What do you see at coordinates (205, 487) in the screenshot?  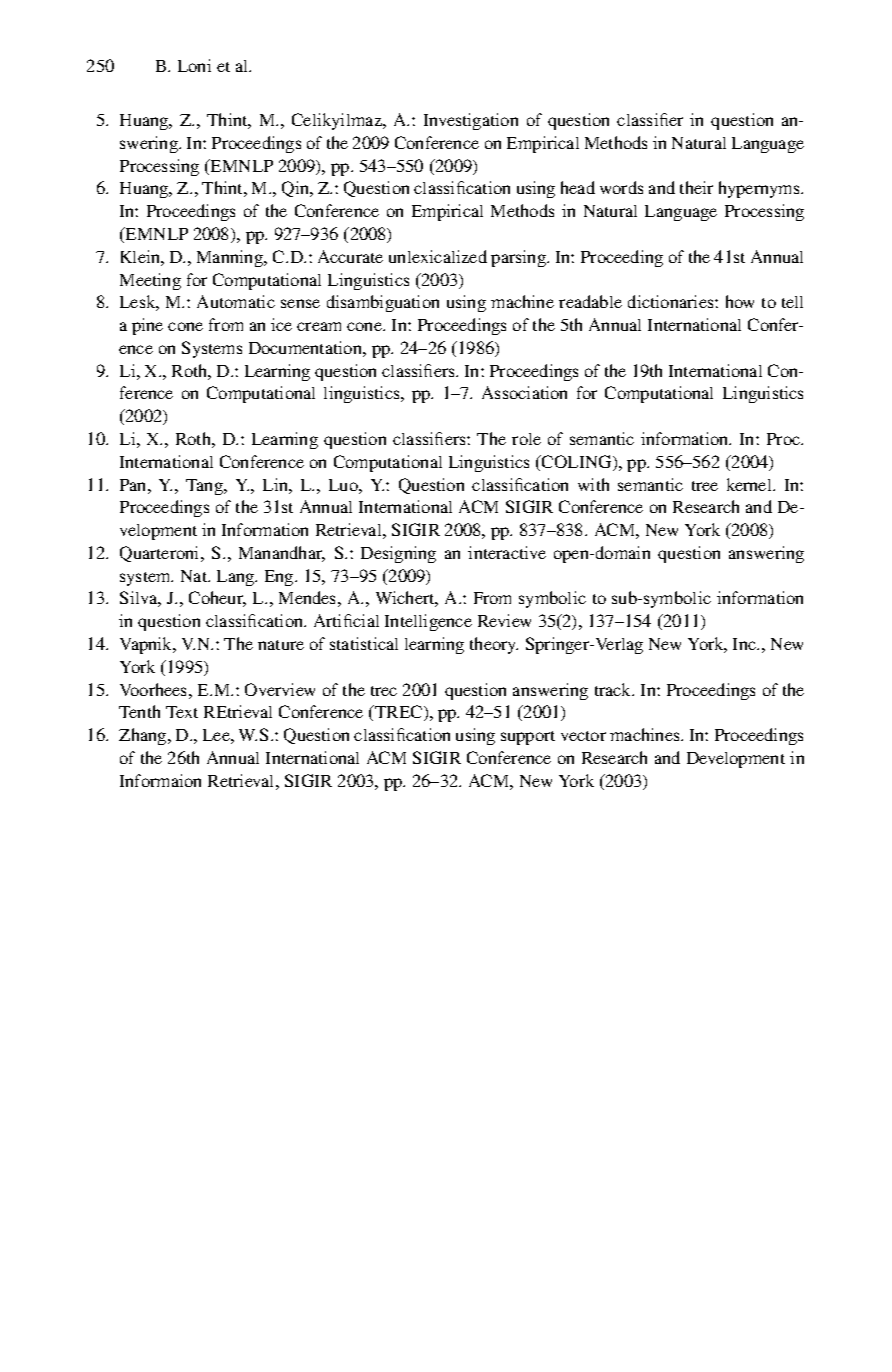 I see `Tang` at bounding box center [205, 487].
